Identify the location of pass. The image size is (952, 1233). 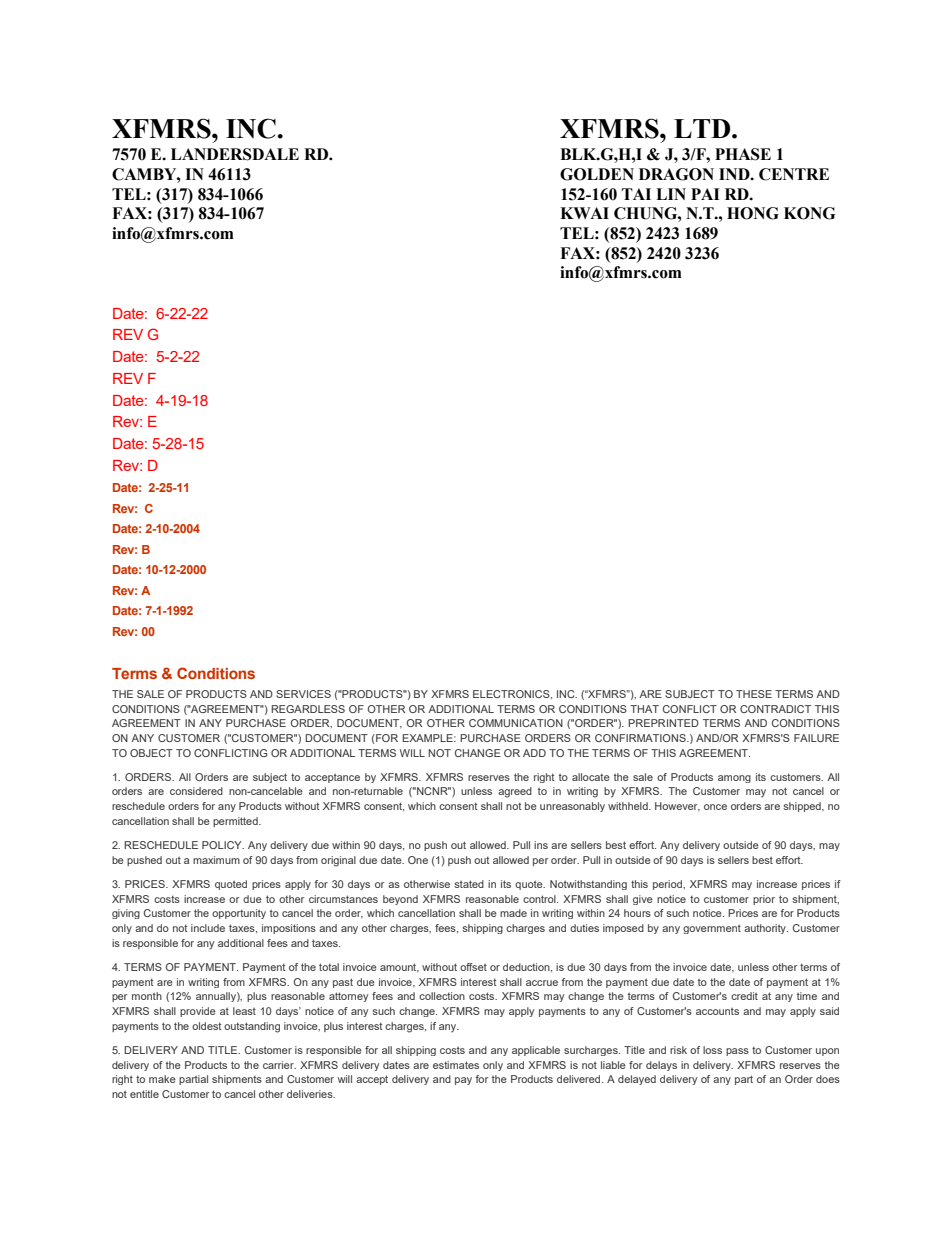
(737, 1052).
